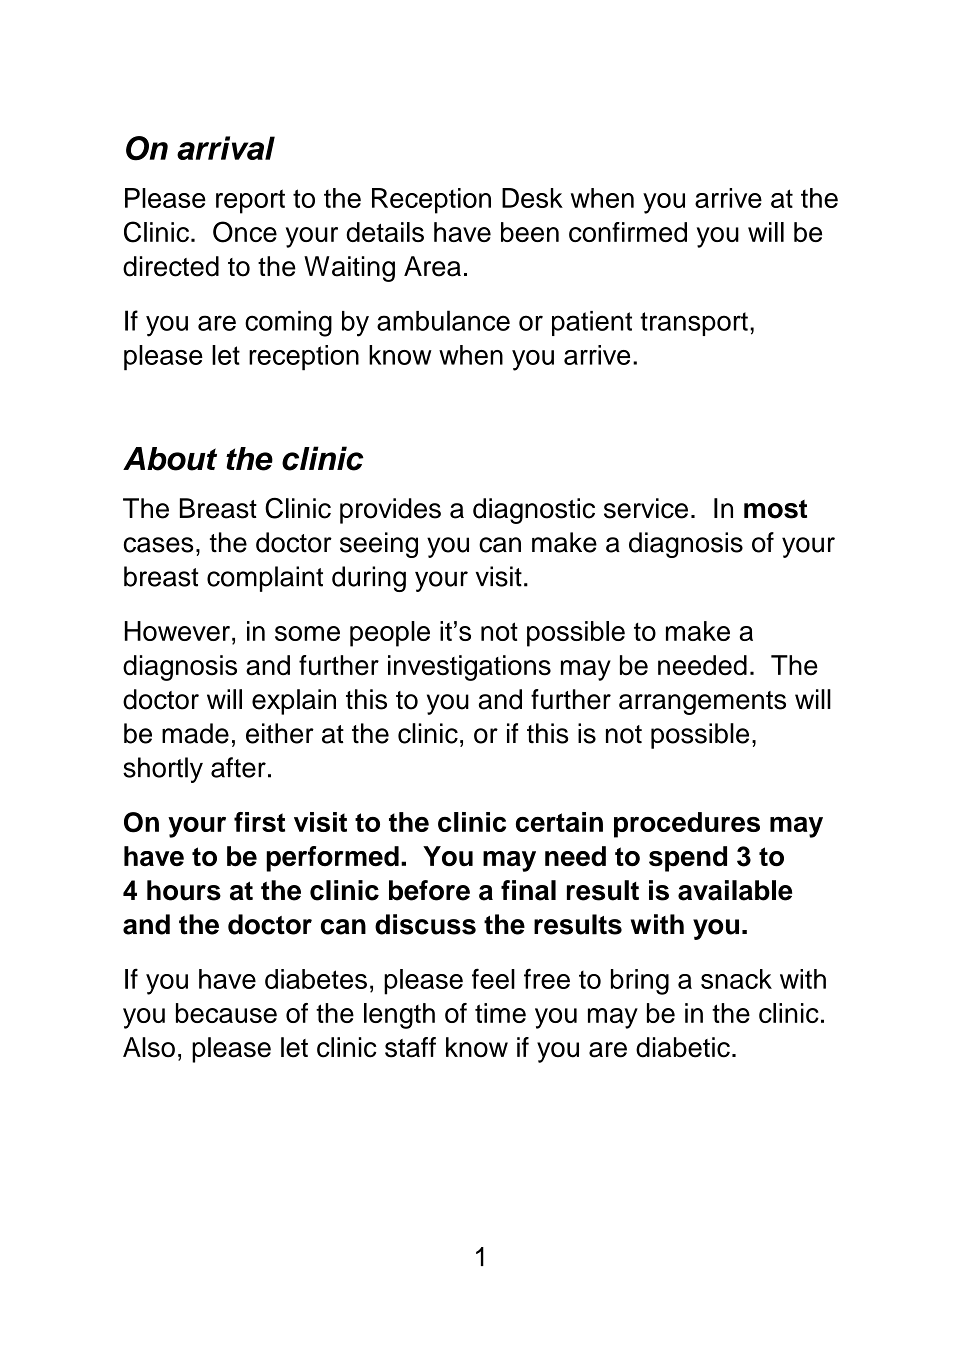  What do you see at coordinates (628, 232) in the document?
I see `confirmed` at bounding box center [628, 232].
